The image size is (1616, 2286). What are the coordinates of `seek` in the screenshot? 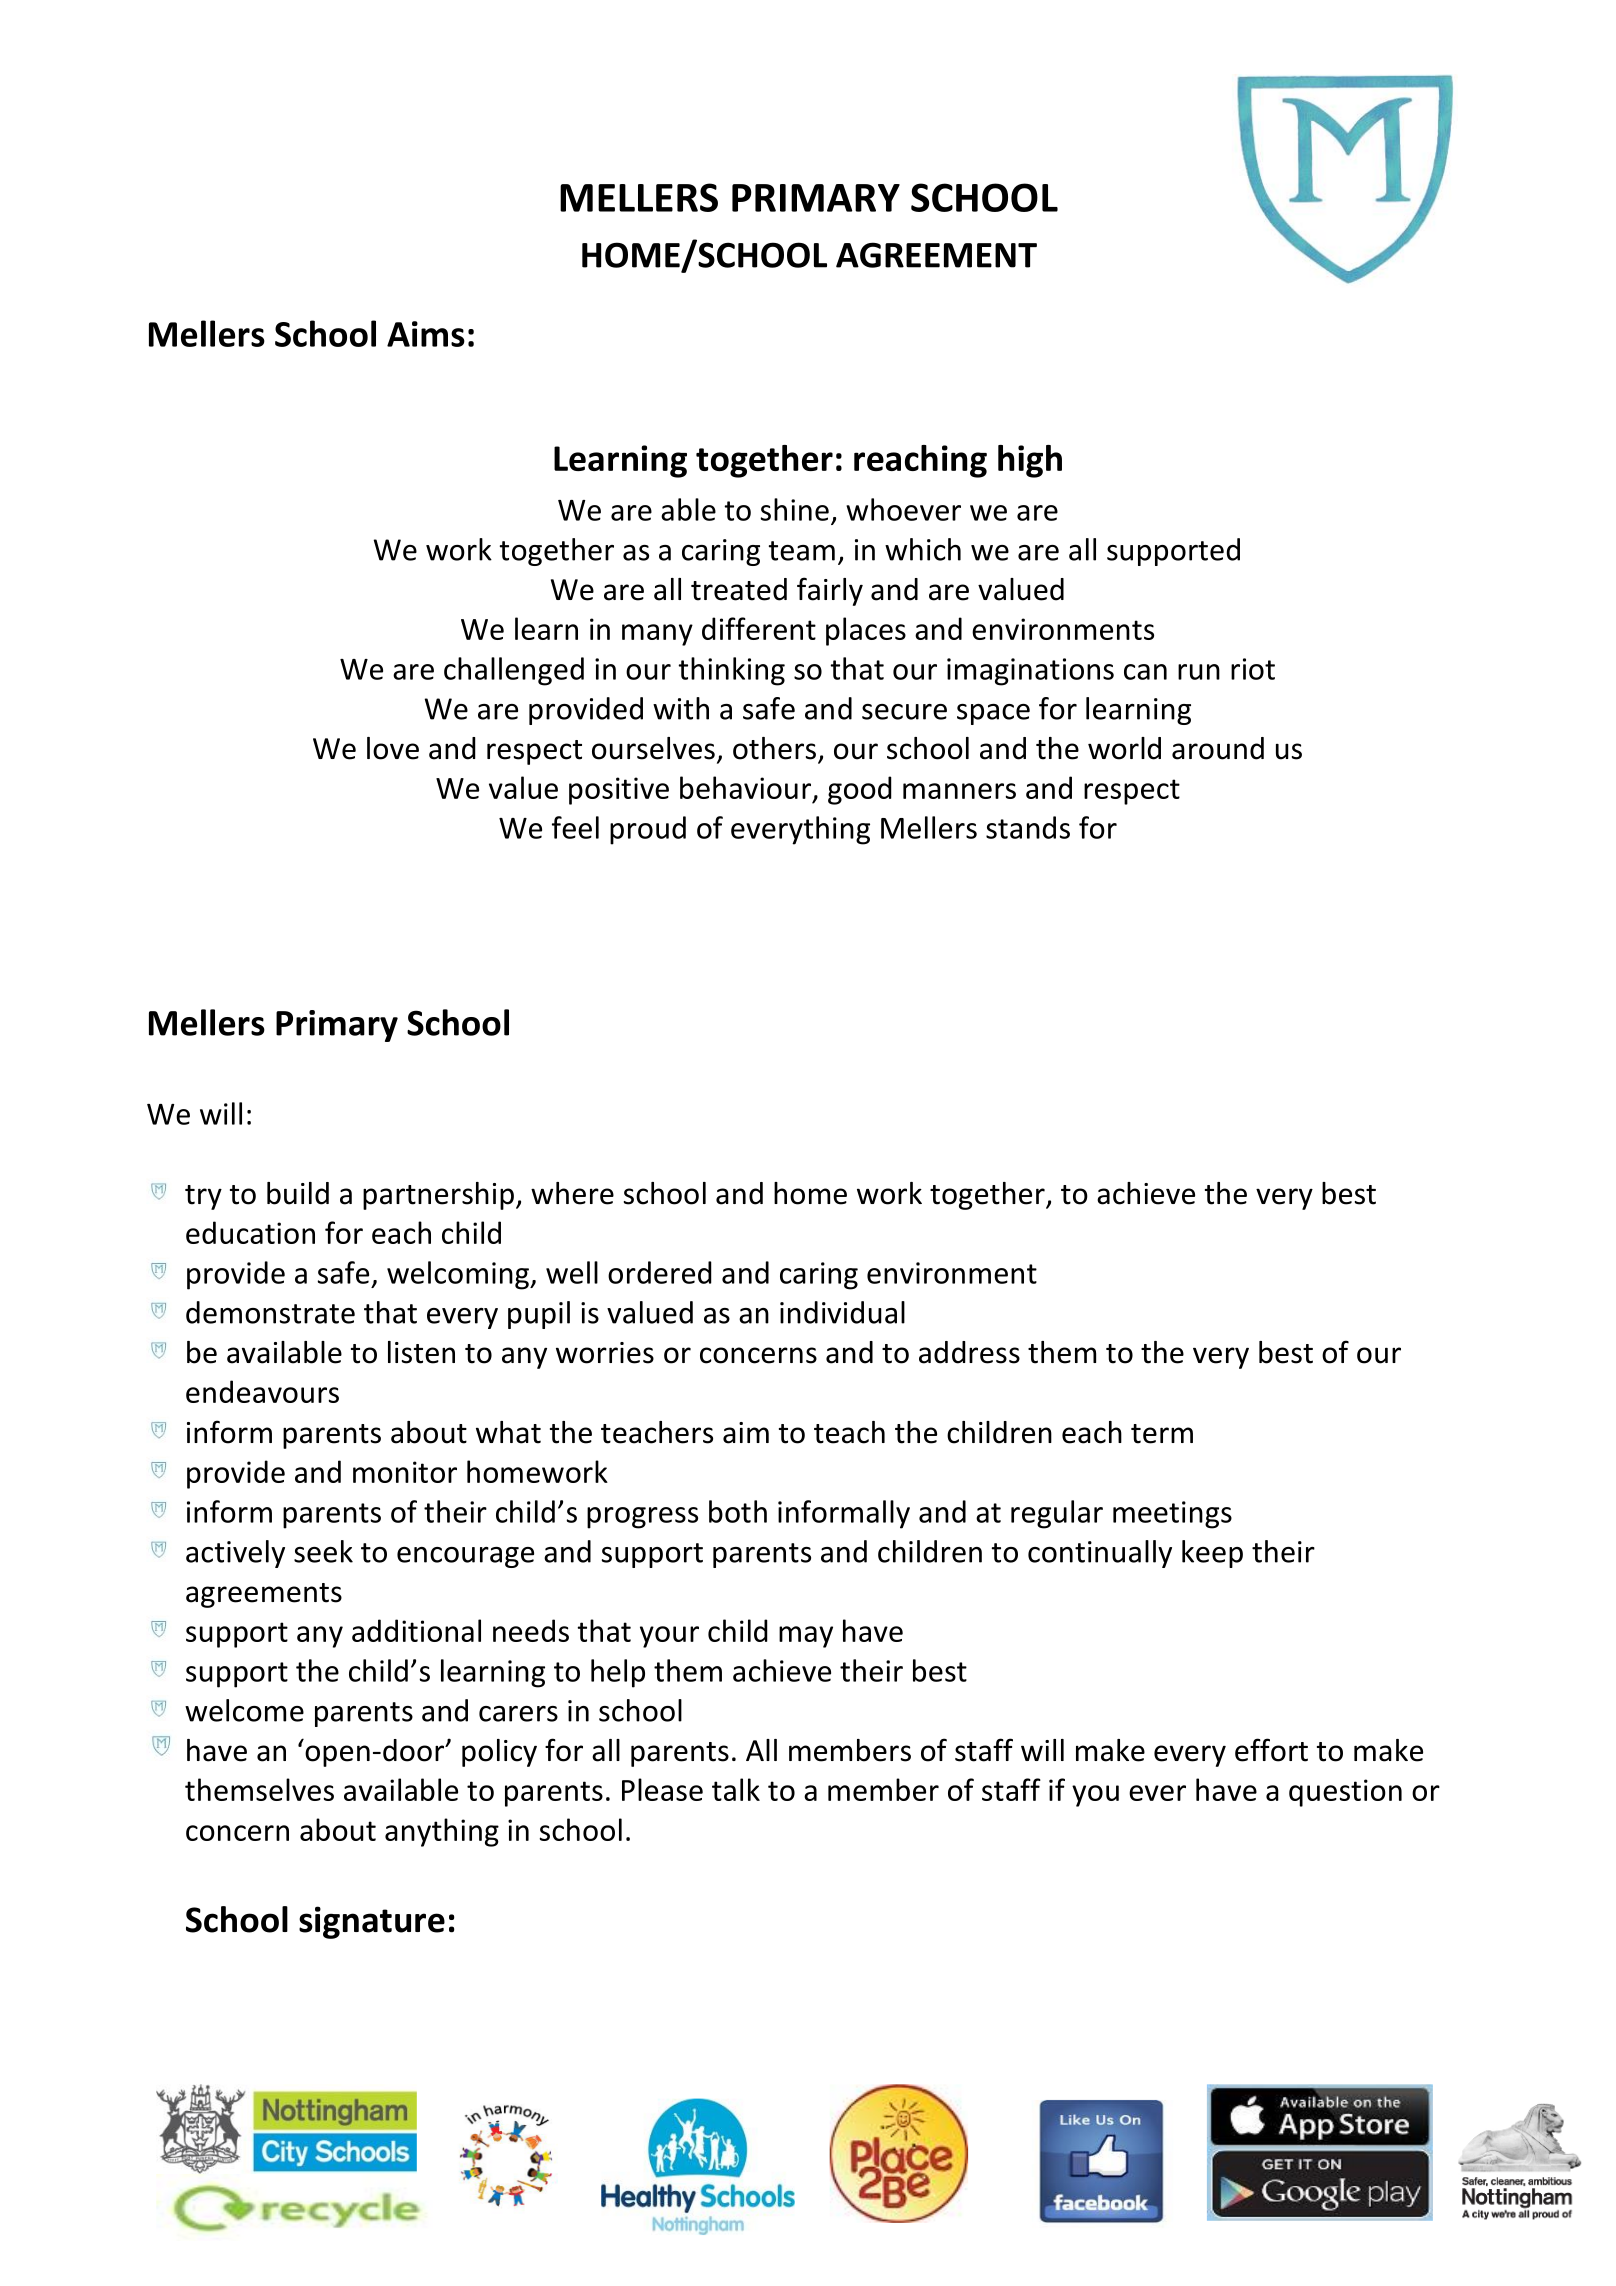 It's located at (323, 1551).
